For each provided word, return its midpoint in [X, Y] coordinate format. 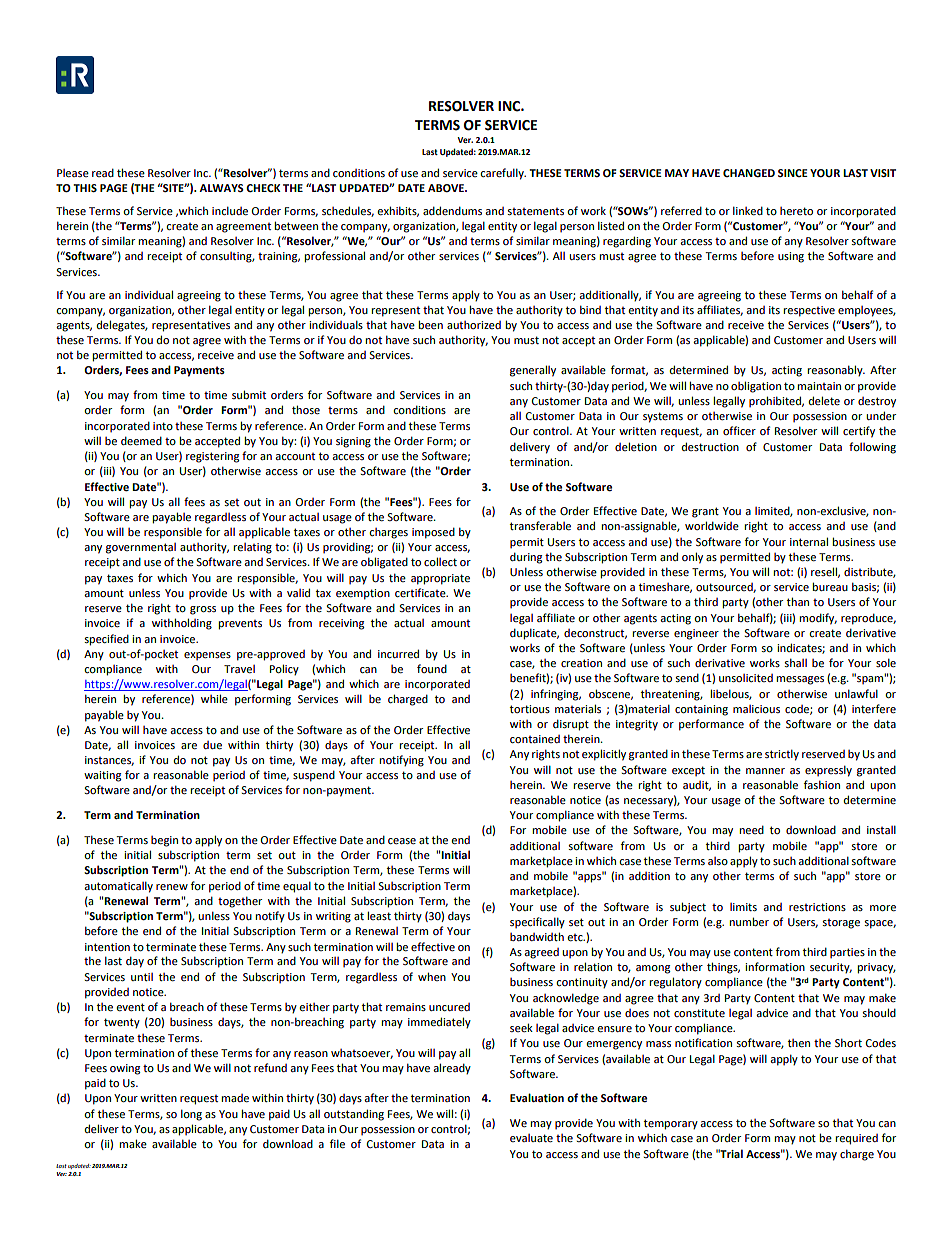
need [751, 829]
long [191, 1115]
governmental [141, 548]
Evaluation [537, 1097]
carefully [503, 174]
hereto [796, 211]
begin [164, 841]
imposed [433, 533]
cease [402, 841]
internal [809, 541]
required [856, 1139]
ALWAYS [221, 188]
